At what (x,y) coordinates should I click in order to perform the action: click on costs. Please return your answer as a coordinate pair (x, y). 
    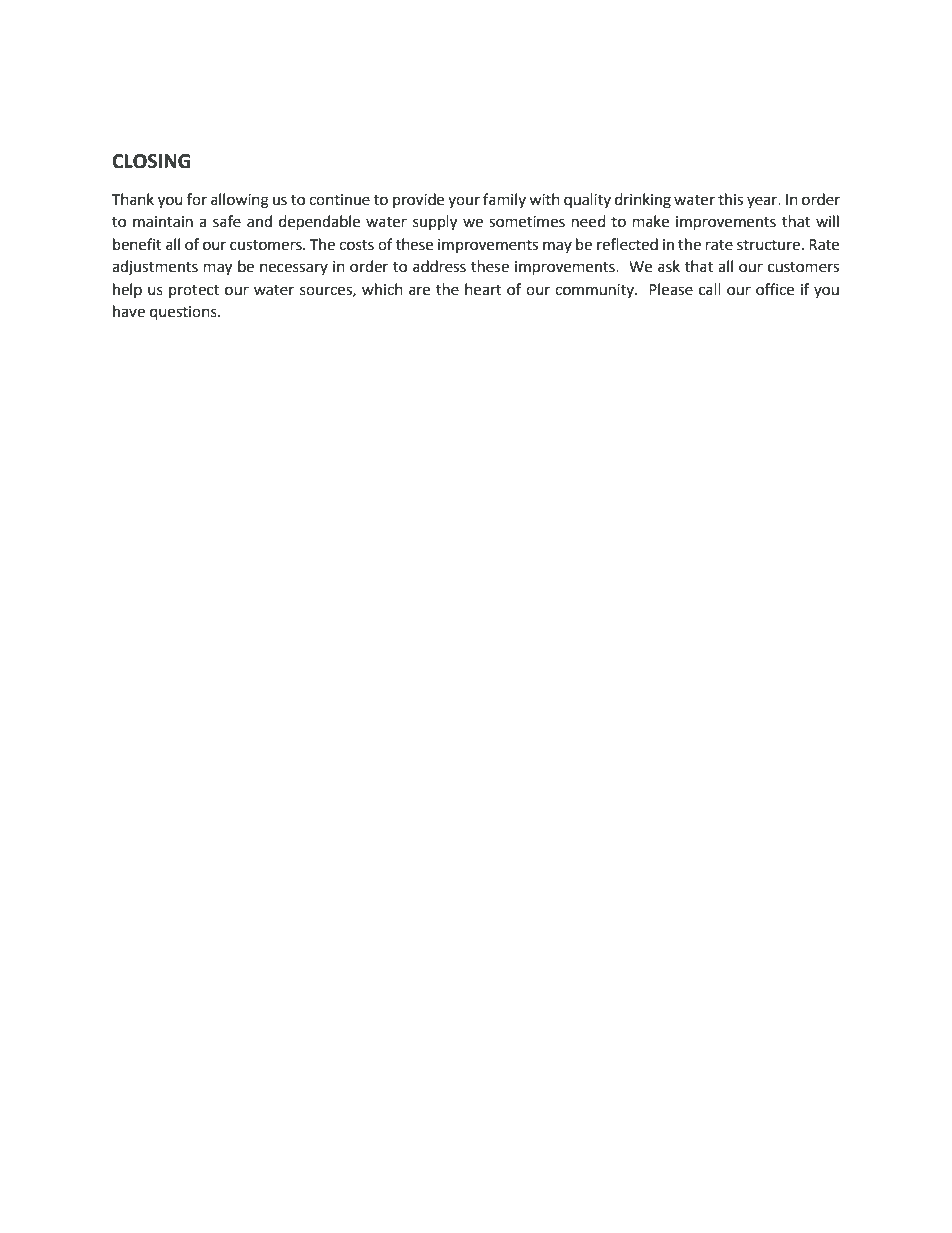
    Looking at the image, I should click on (356, 245).
